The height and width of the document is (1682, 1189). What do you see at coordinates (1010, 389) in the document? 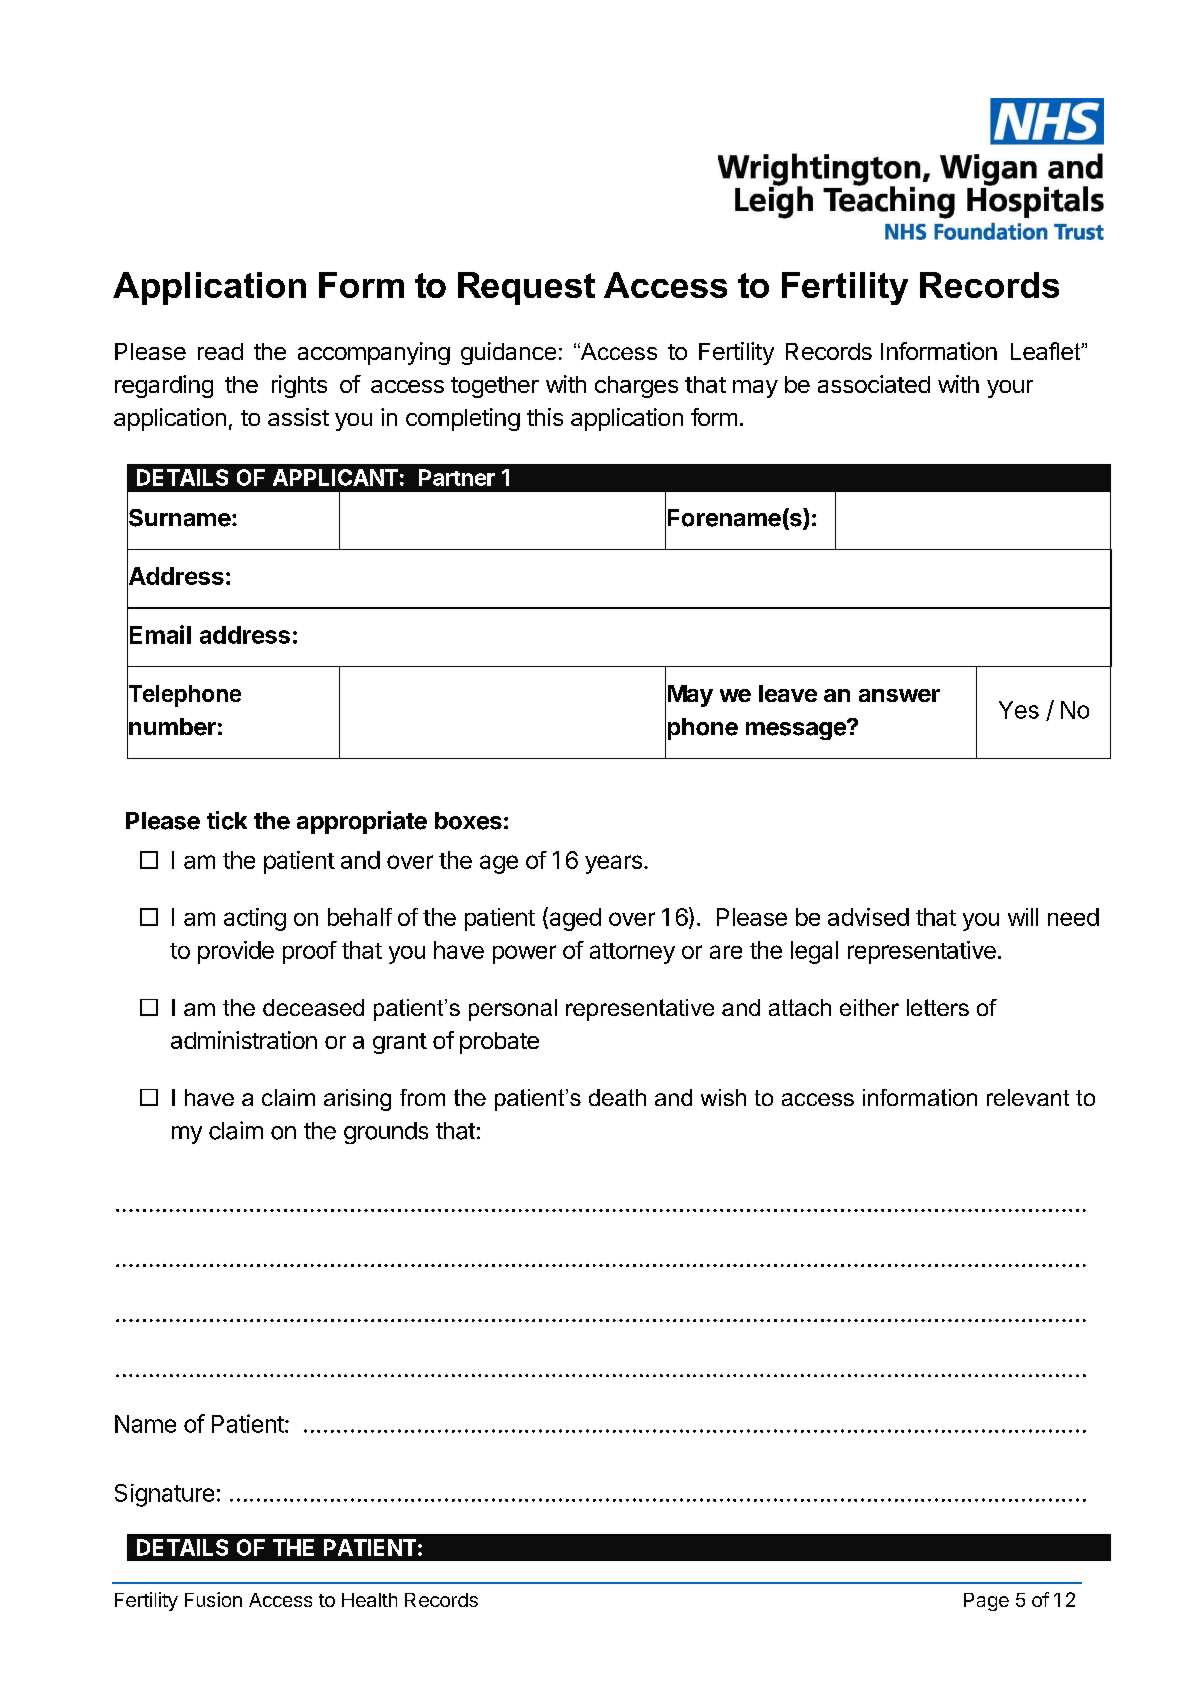
I see `your` at bounding box center [1010, 389].
